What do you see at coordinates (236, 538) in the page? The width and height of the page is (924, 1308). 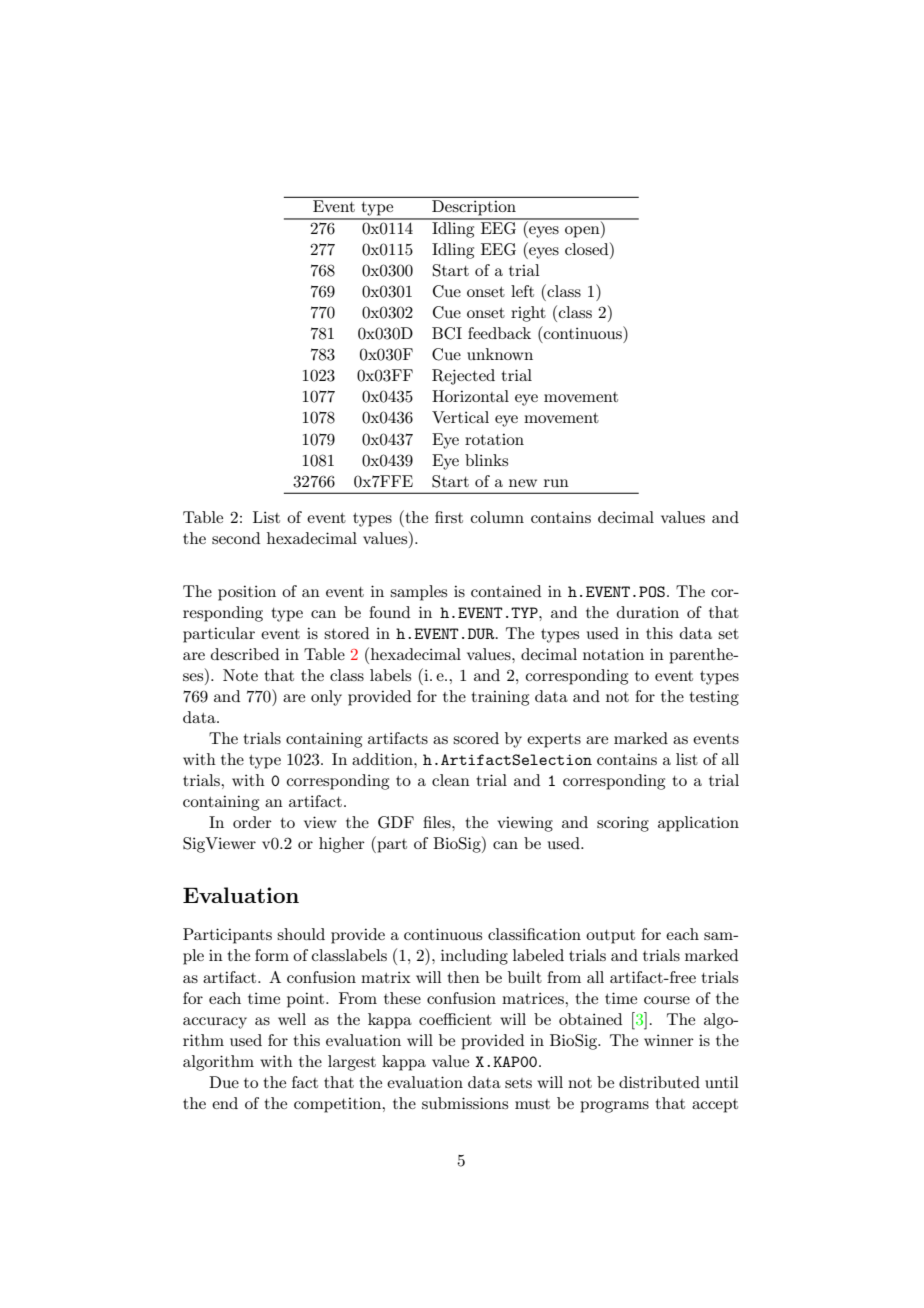 I see `second` at bounding box center [236, 538].
